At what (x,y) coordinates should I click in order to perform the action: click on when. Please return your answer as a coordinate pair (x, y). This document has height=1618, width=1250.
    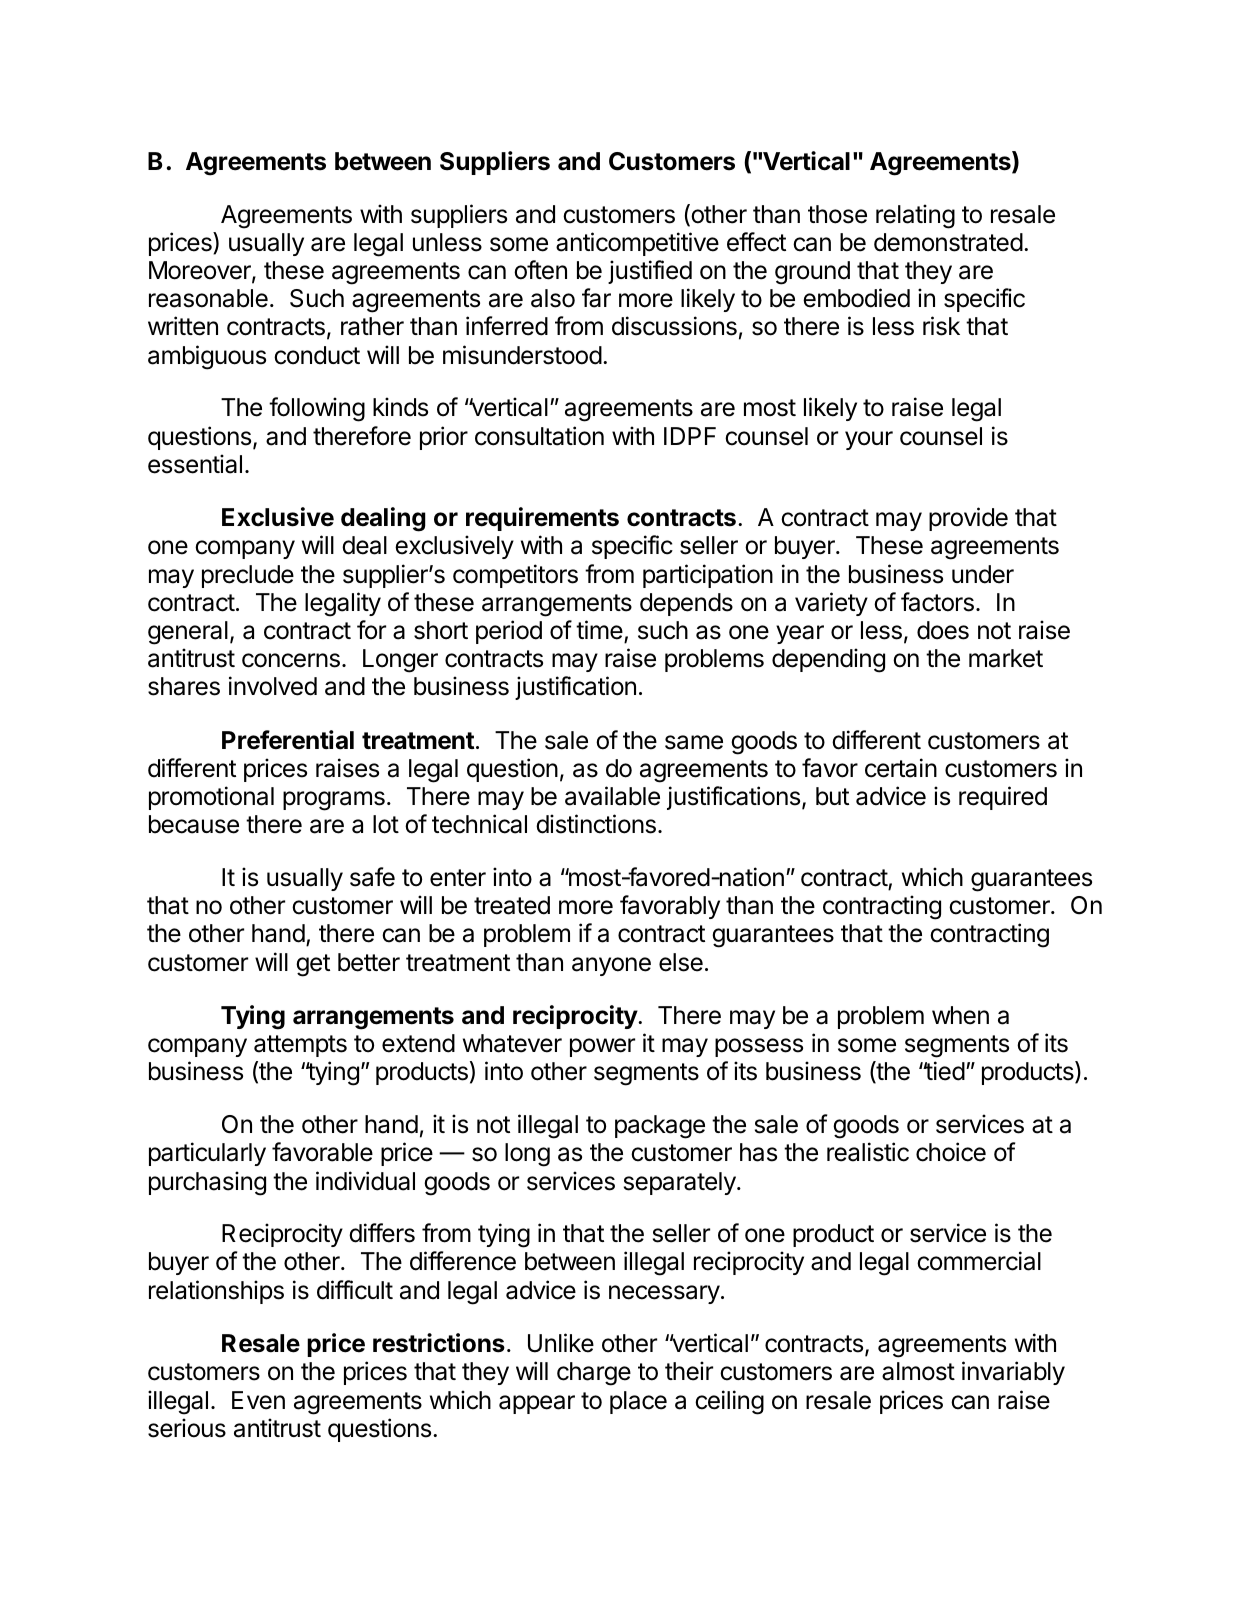
    Looking at the image, I should click on (960, 1015).
